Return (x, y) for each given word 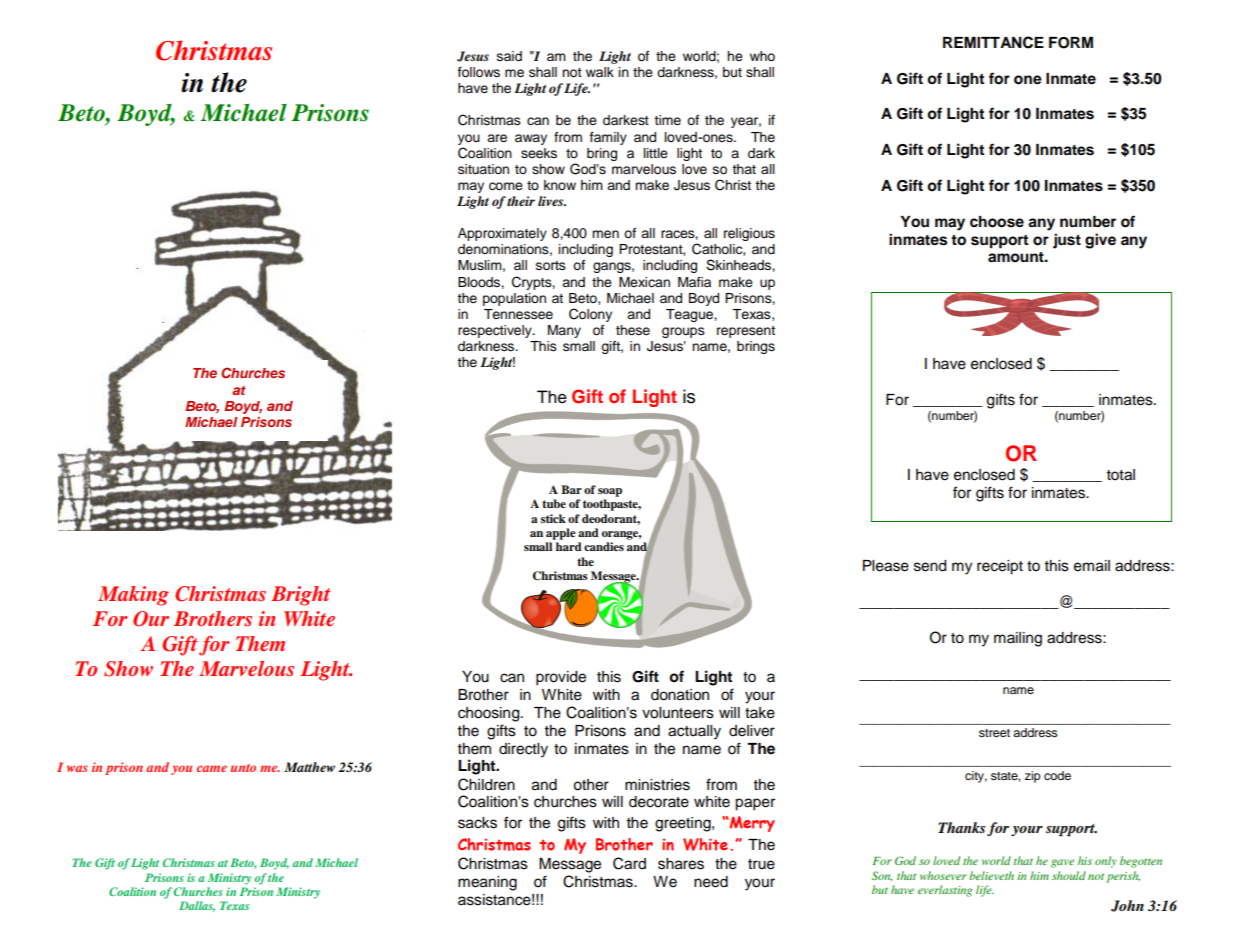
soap (610, 492)
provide (561, 678)
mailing (1018, 639)
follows (479, 72)
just (1067, 241)
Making (133, 596)
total (1121, 475)
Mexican (644, 282)
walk (600, 72)
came (212, 768)
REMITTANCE (993, 42)
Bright (301, 596)
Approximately (502, 234)
